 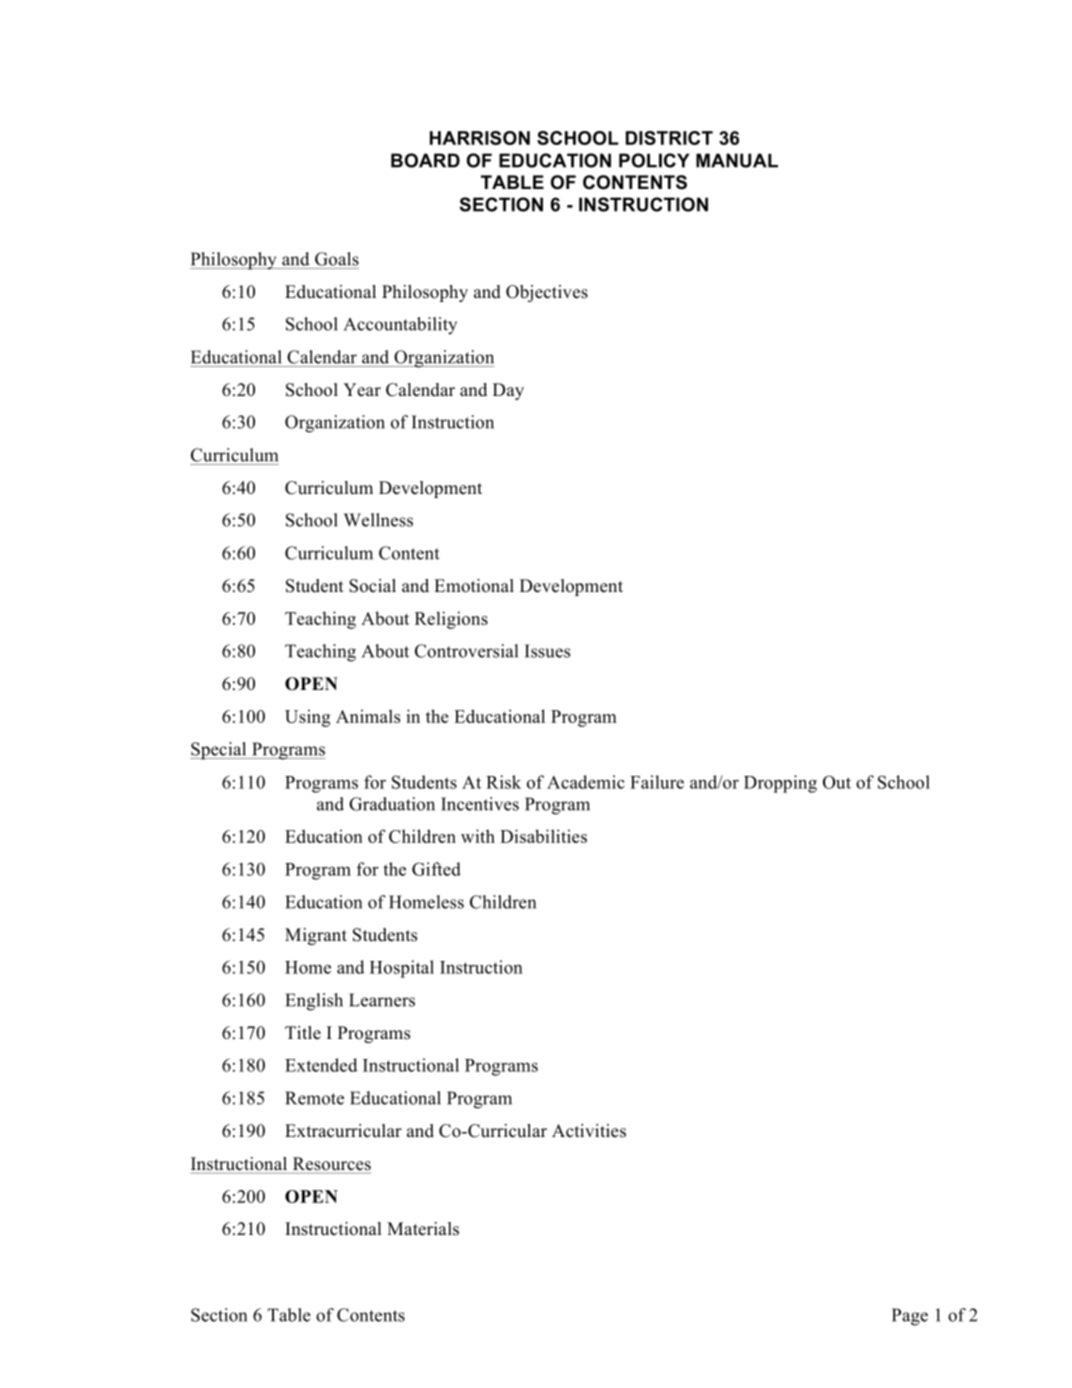 What do you see at coordinates (589, 1131) in the screenshot?
I see `Activities` at bounding box center [589, 1131].
